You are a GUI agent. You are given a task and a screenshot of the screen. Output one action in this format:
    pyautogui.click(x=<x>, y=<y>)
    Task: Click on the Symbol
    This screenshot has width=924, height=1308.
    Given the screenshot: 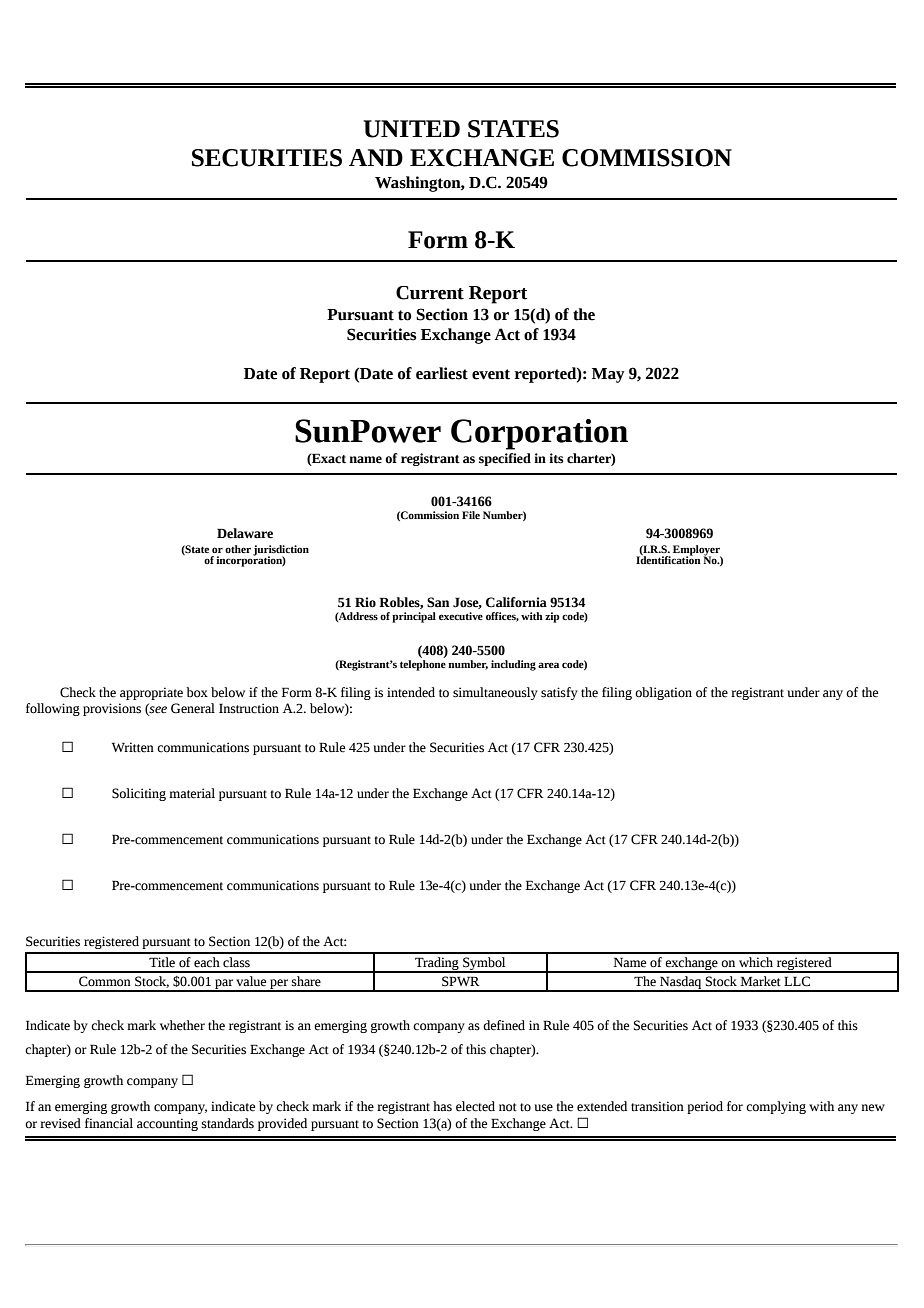 What is the action you would take?
    pyautogui.click(x=484, y=965)
